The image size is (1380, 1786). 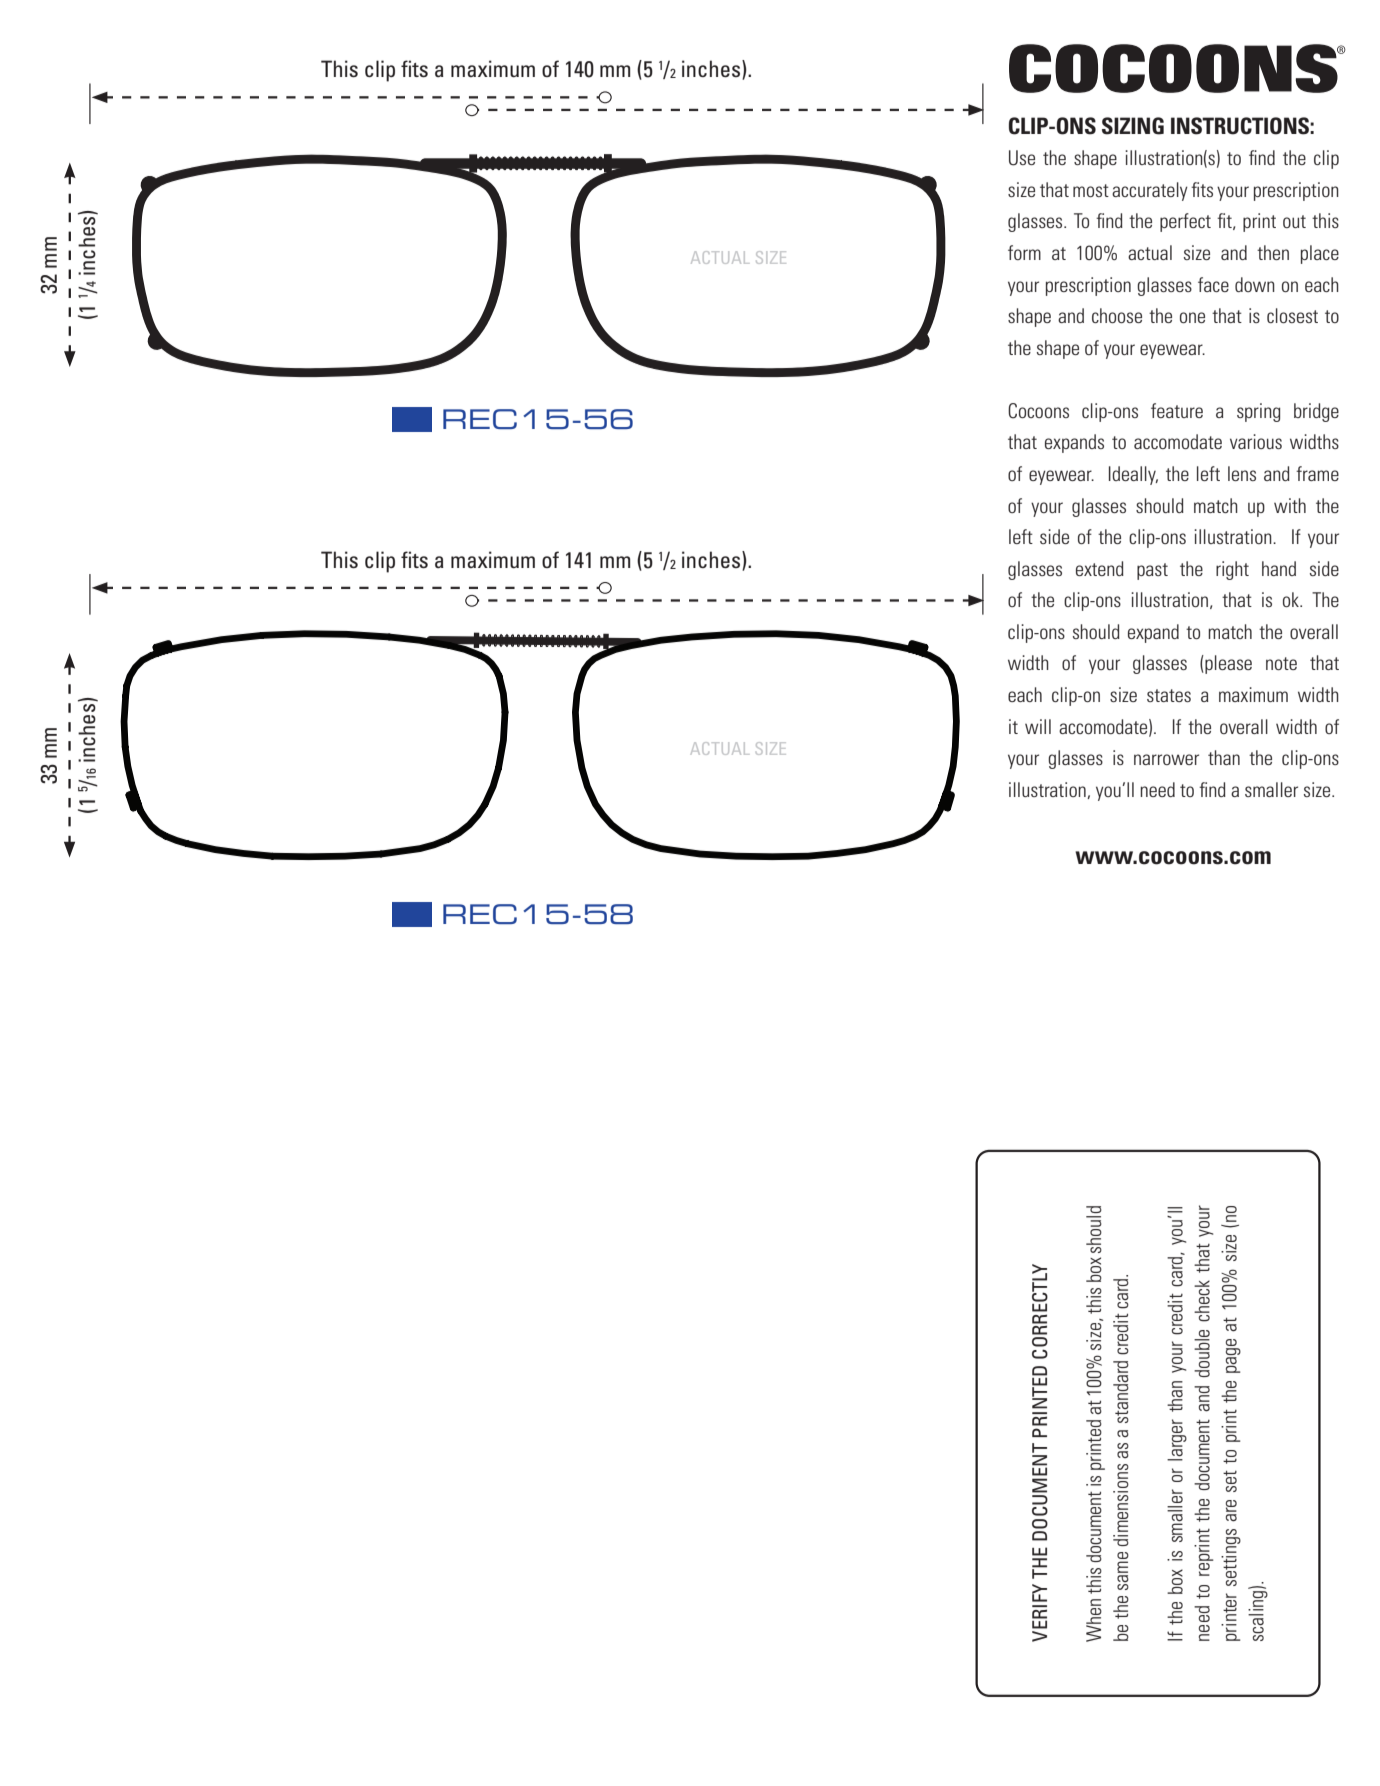 I want to click on Use, so click(x=1022, y=158).
